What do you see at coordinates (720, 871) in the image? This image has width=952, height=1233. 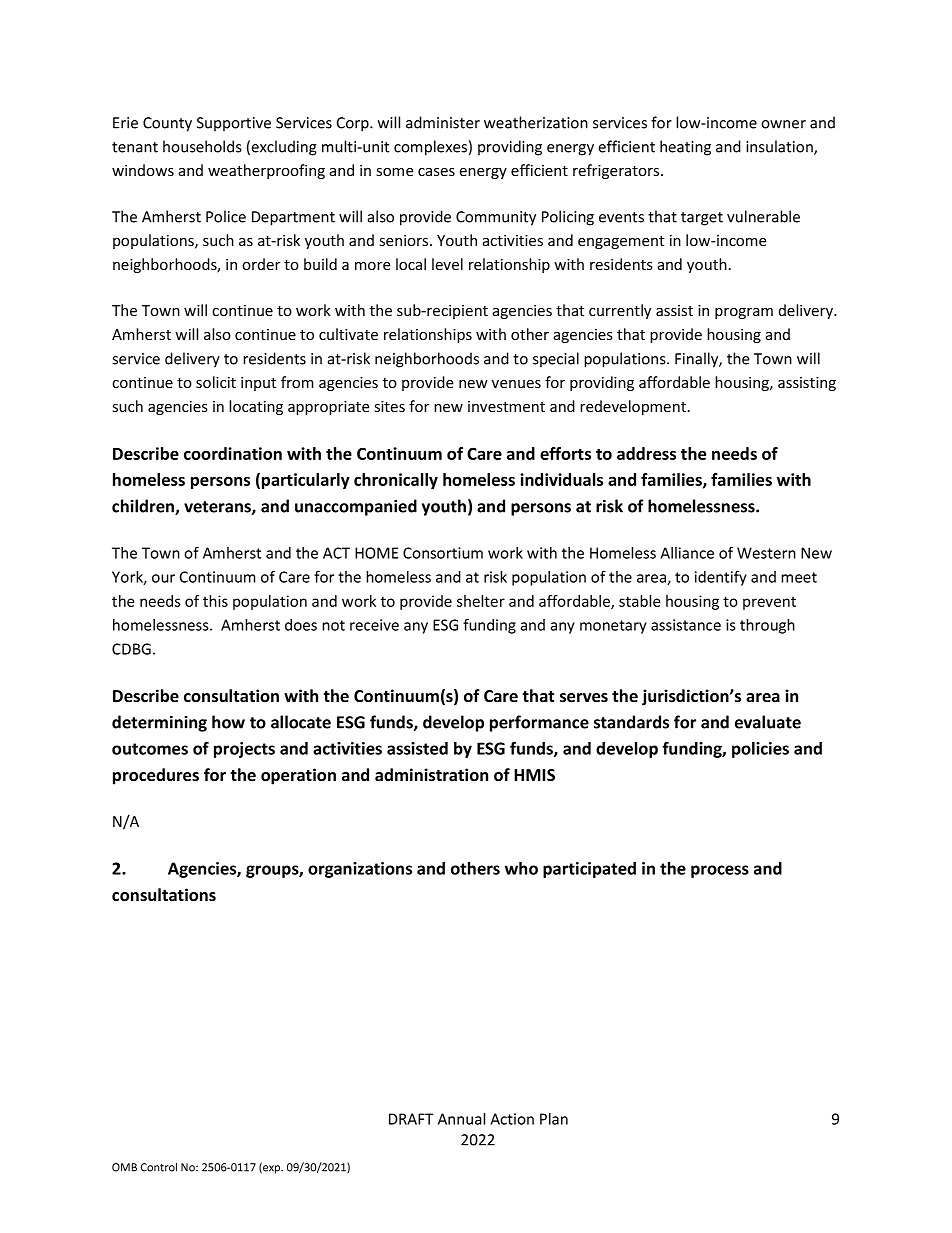 I see `process` at bounding box center [720, 871].
